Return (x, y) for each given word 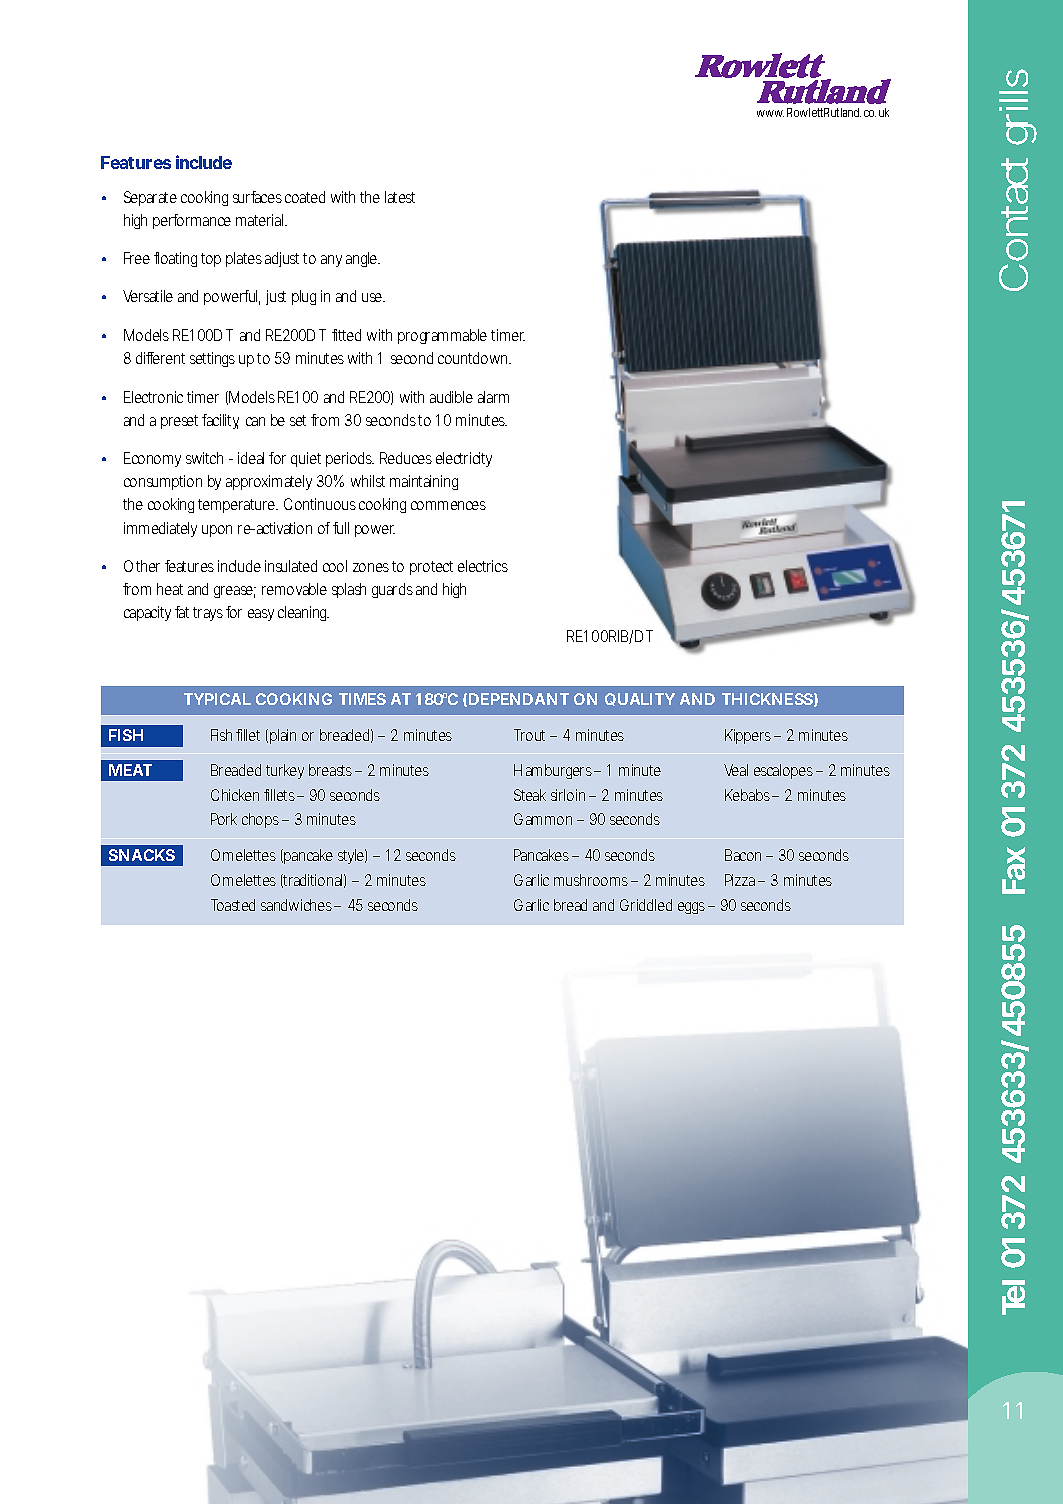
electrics (483, 566)
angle (363, 259)
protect (431, 568)
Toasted (233, 905)
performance (192, 221)
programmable (442, 336)
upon (217, 531)
